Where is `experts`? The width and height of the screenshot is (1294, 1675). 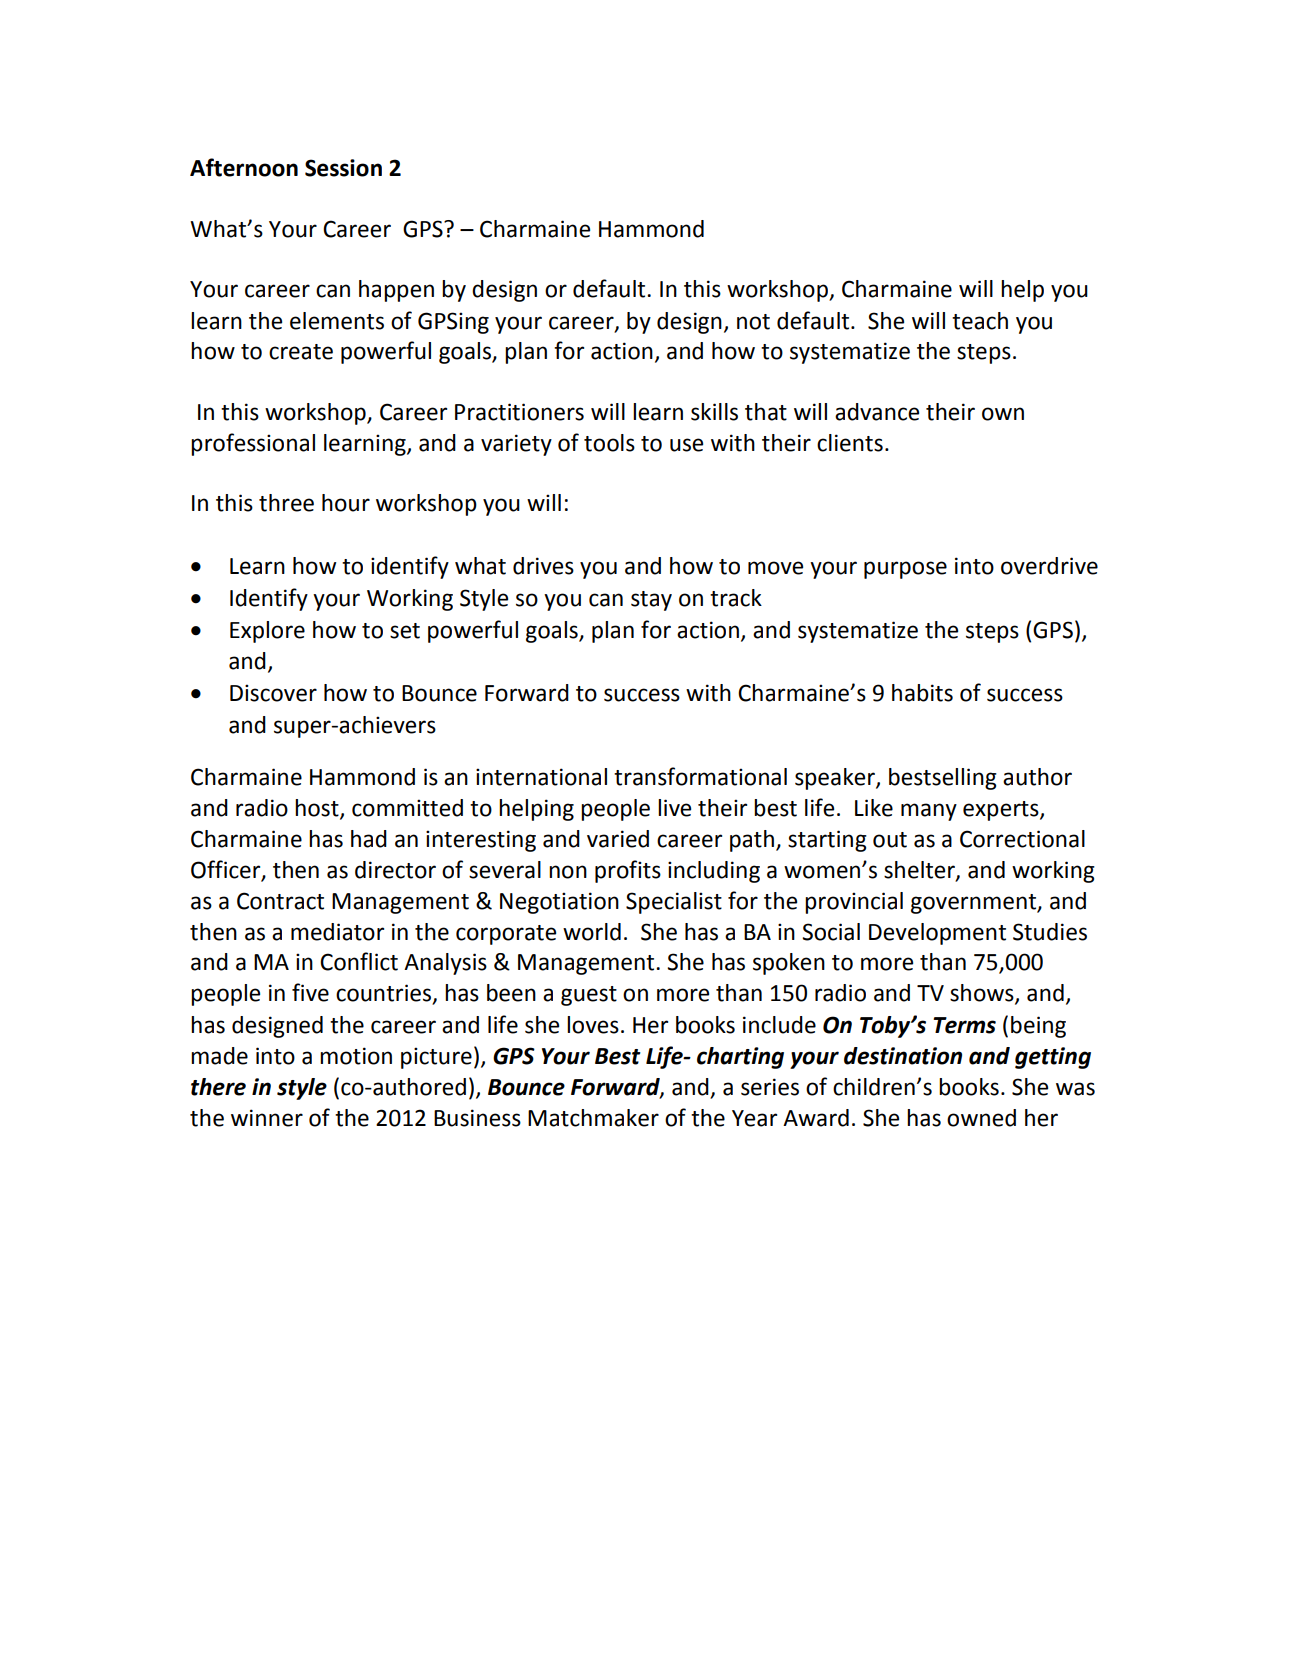 experts is located at coordinates (1002, 811).
